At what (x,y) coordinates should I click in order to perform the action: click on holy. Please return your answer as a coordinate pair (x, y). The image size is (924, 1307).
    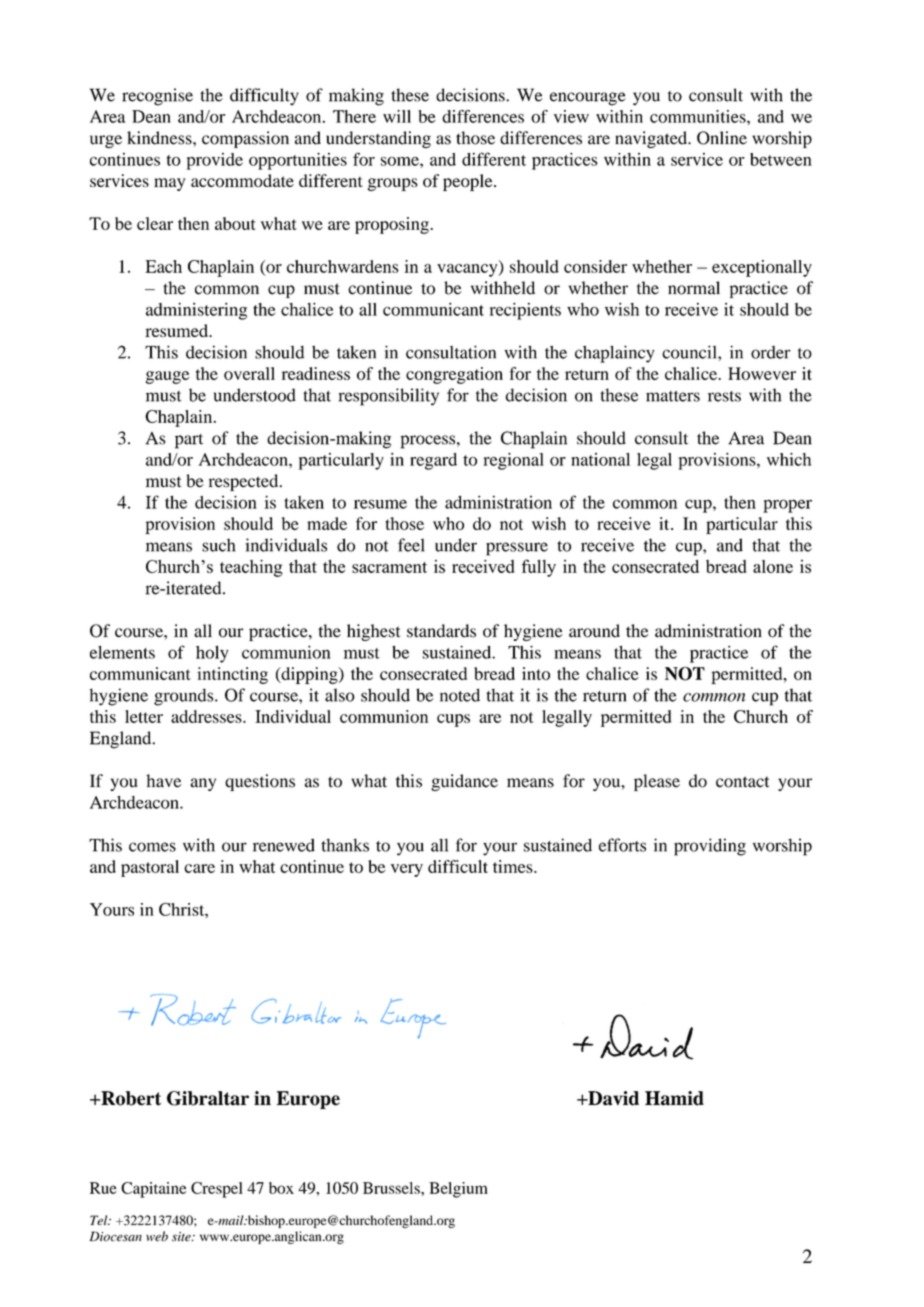
    Looking at the image, I should click on (212, 654).
